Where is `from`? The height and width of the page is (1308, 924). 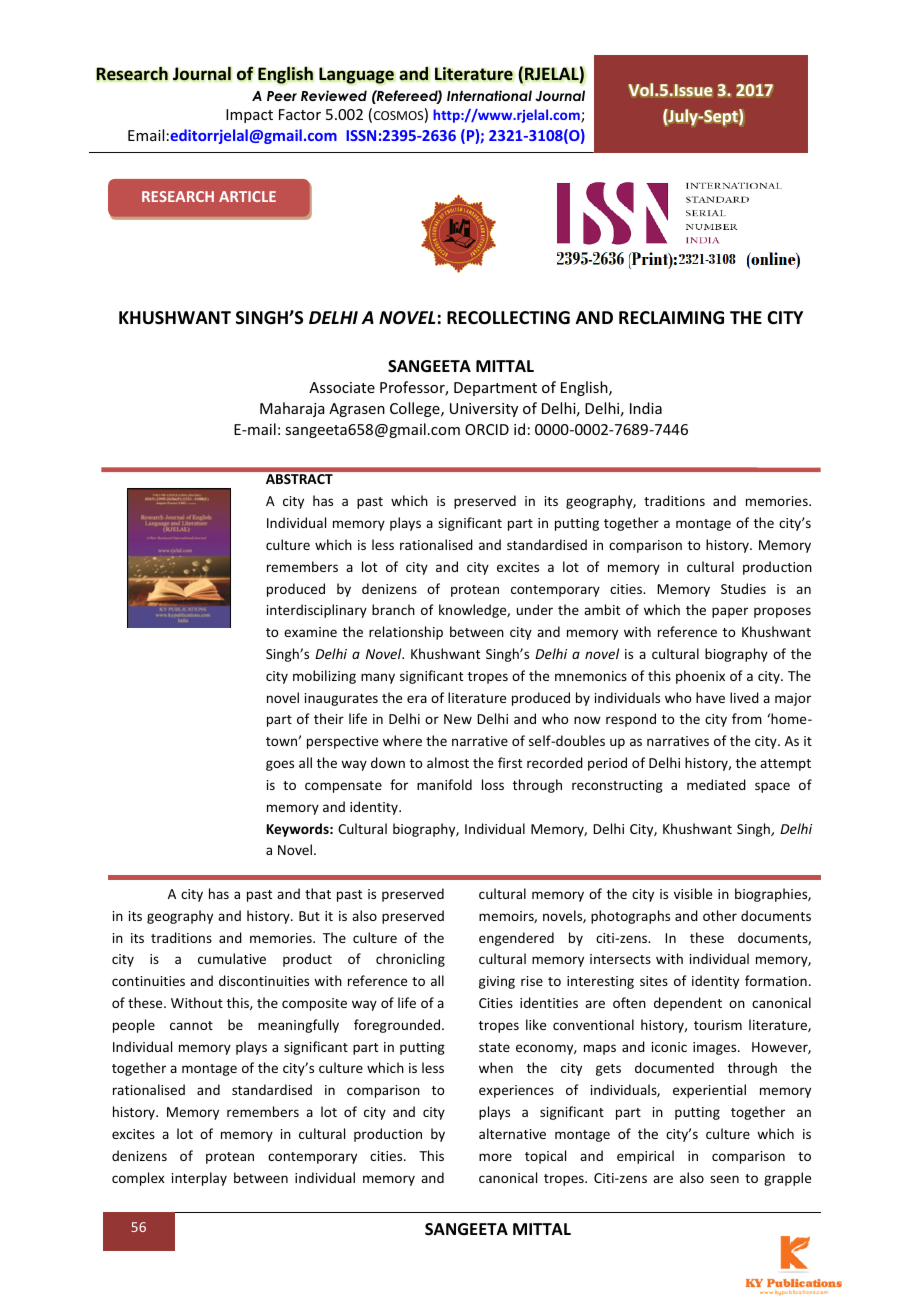 from is located at coordinates (747, 718).
